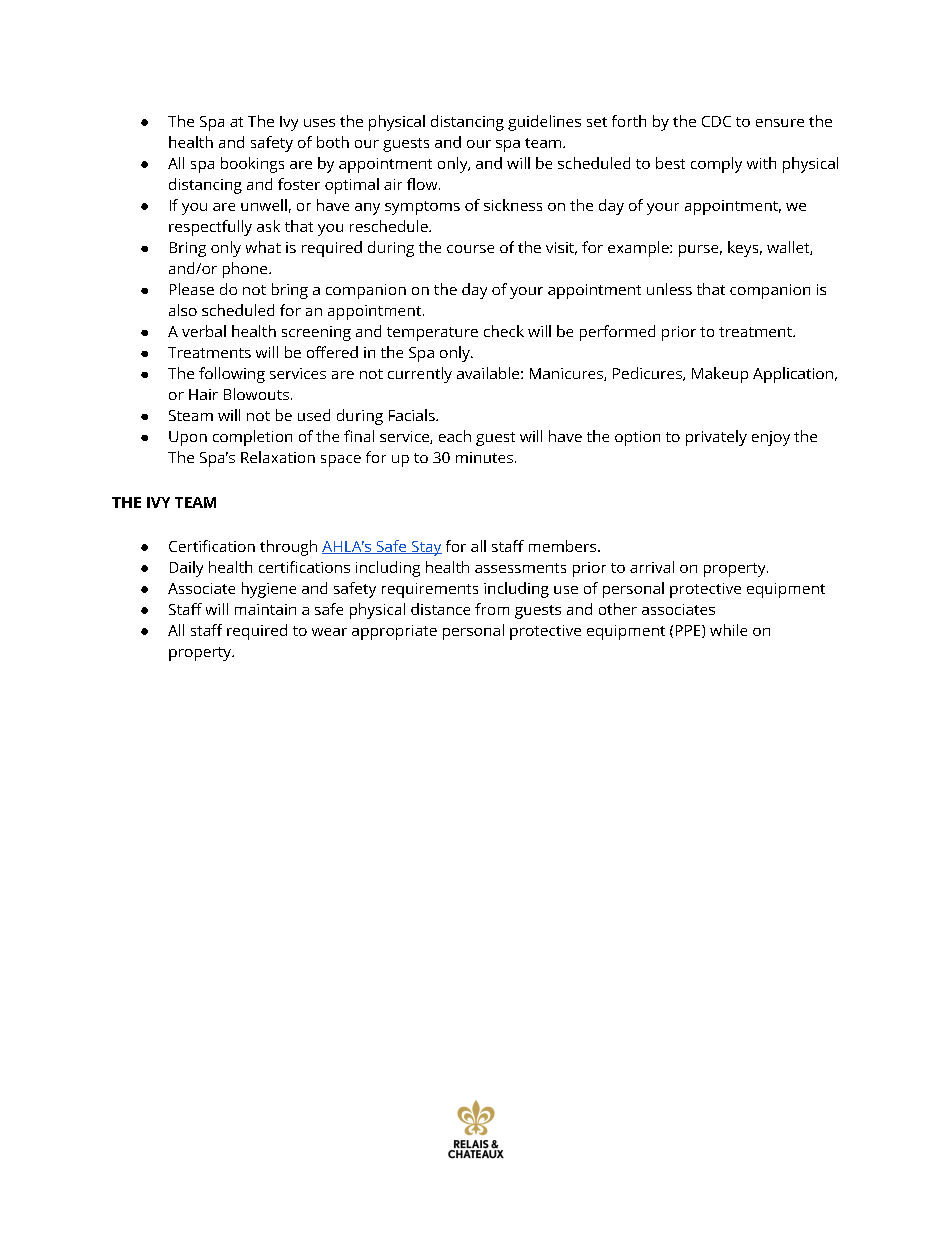 This page has width=952, height=1233. Describe the element at coordinates (252, 438) in the page. I see `completion` at that location.
